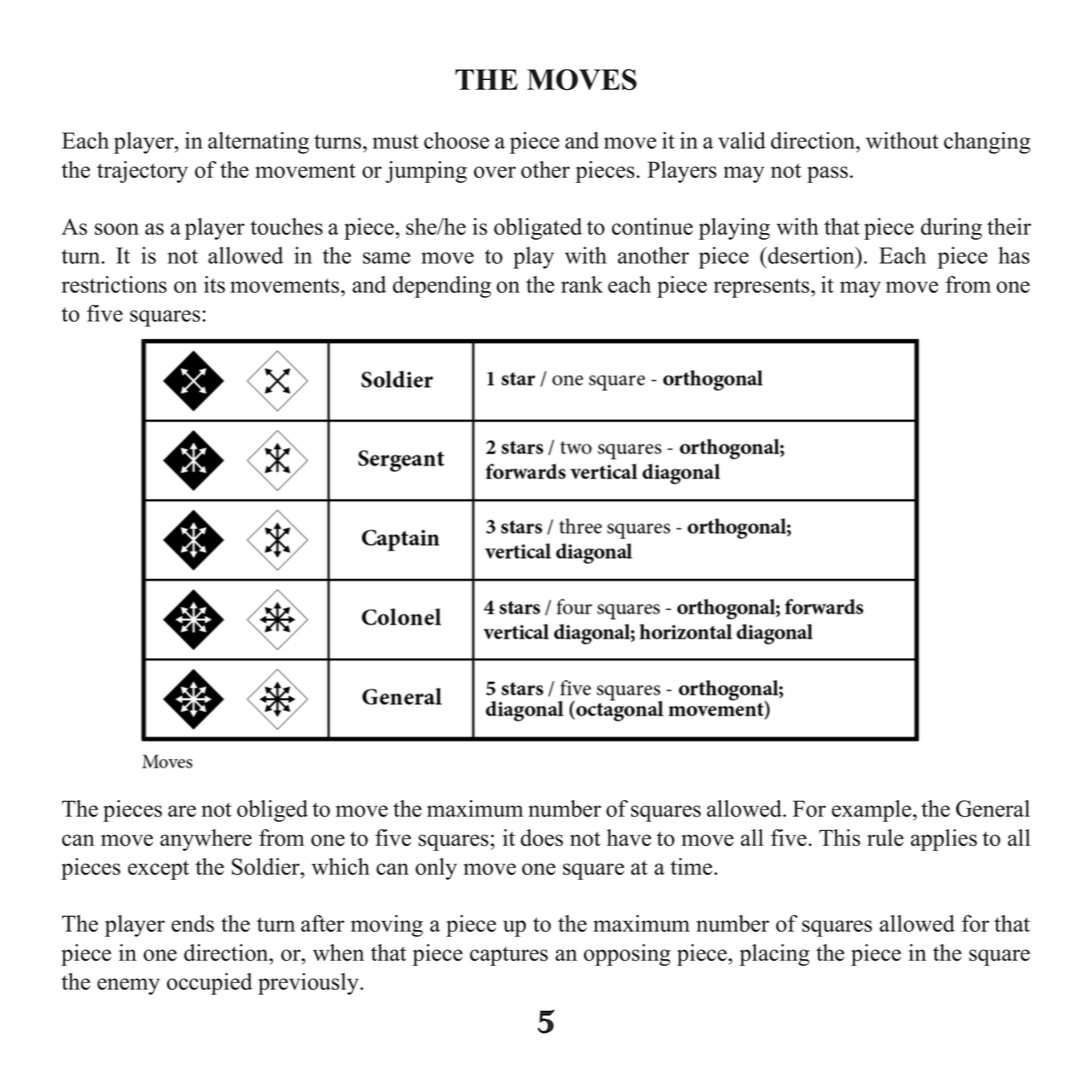 The height and width of the screenshot is (1092, 1092). I want to click on alternating, so click(258, 143).
